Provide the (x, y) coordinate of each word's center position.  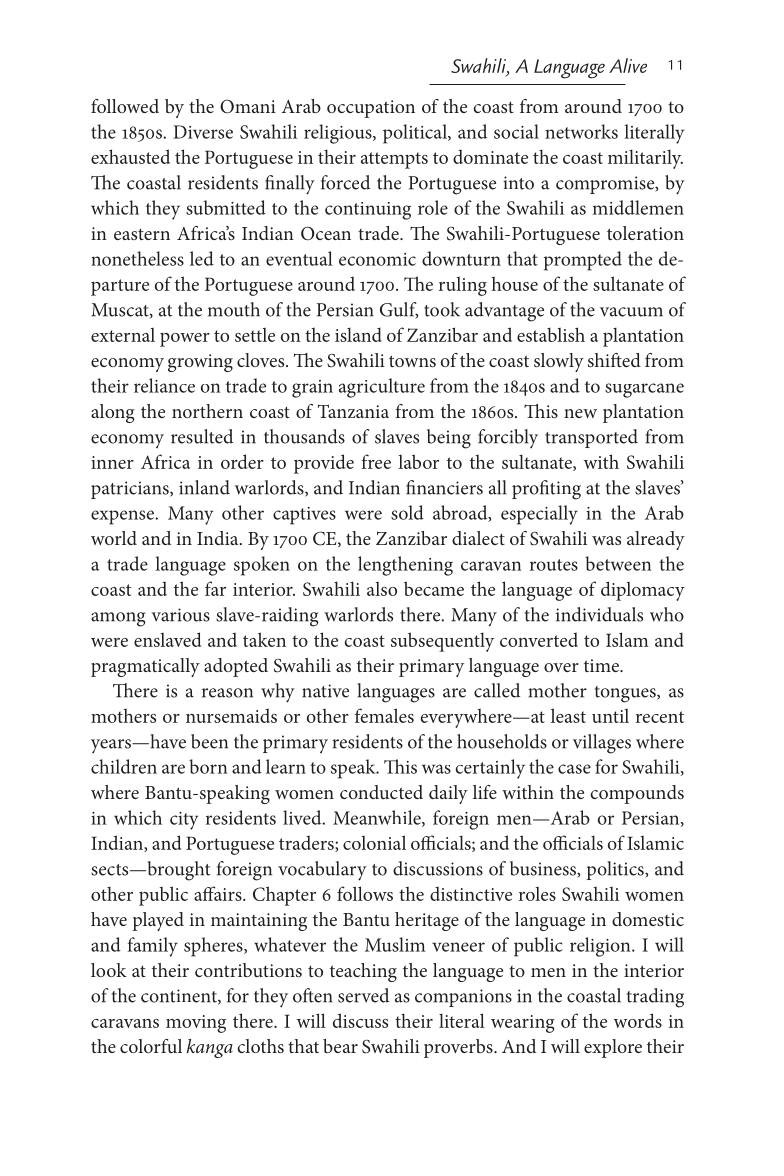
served (363, 995)
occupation (371, 109)
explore (613, 1048)
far (215, 588)
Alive (628, 65)
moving (196, 1024)
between (618, 563)
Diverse (203, 132)
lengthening (405, 566)
